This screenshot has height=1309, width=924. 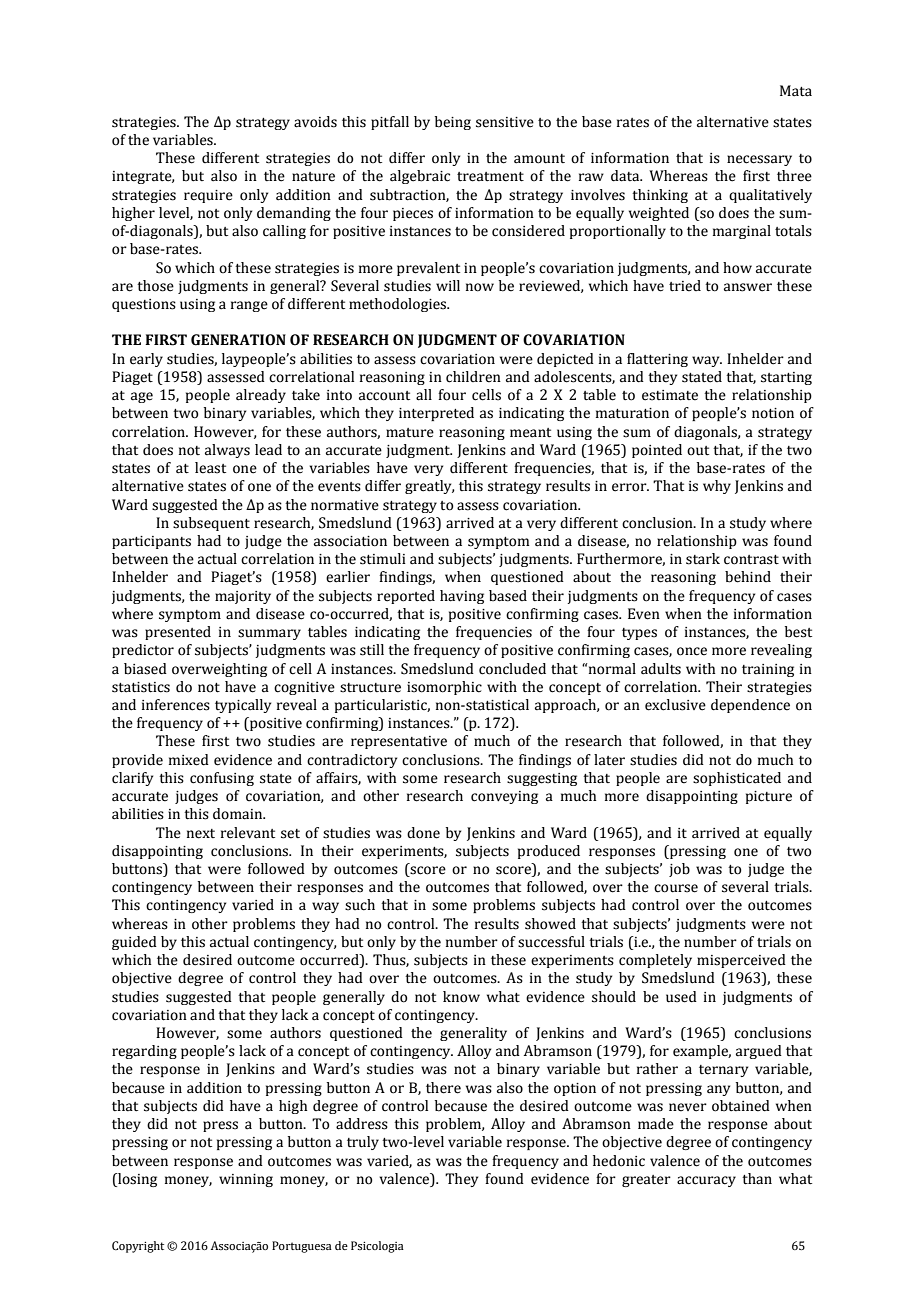 I want to click on winning, so click(x=246, y=1180).
